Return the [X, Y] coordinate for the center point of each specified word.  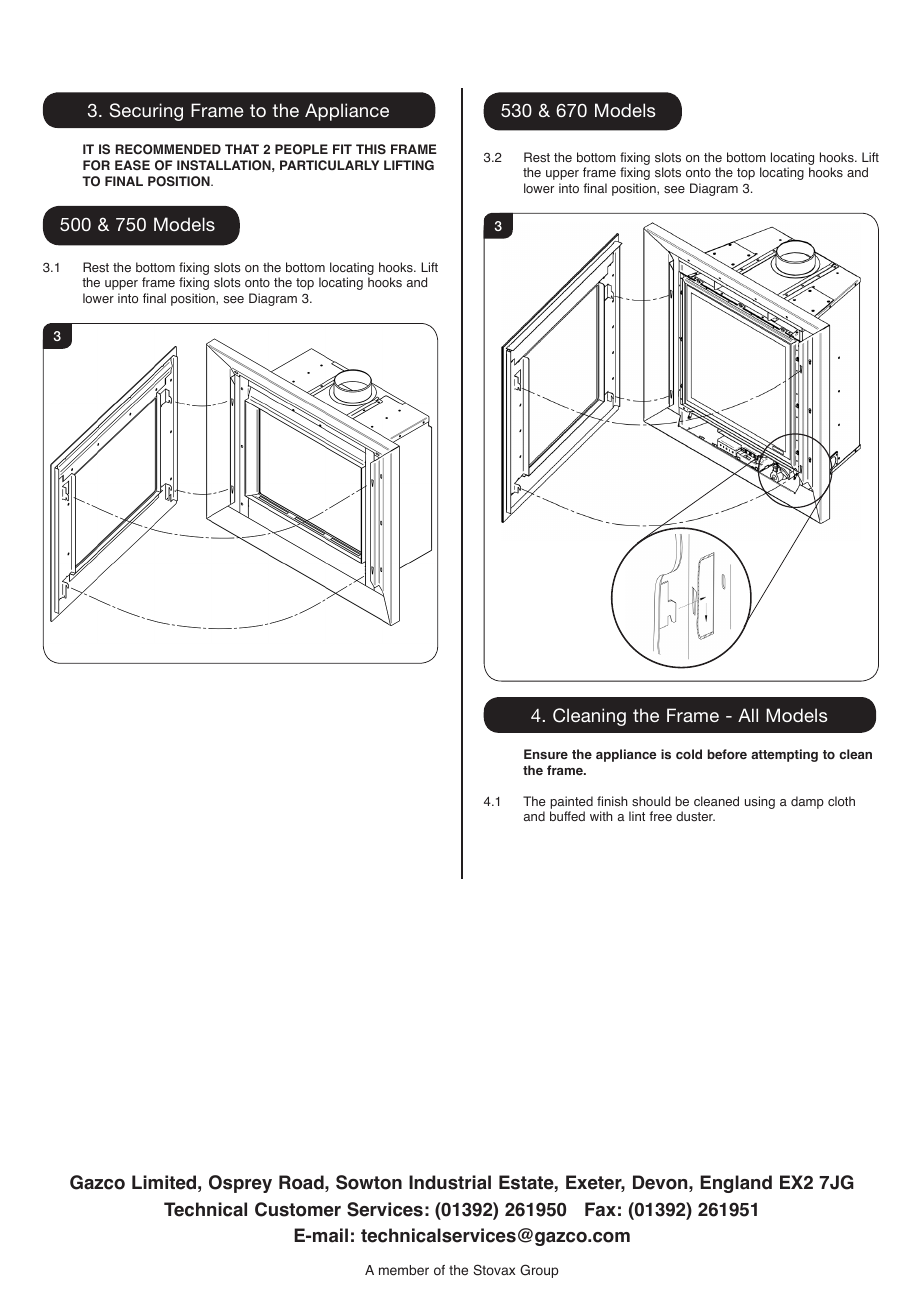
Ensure [546, 754]
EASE [132, 165]
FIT [342, 149]
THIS [371, 149]
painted [571, 804]
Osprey [240, 1184]
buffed [567, 816]
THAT [242, 149]
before [727, 754]
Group [539, 1271]
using [760, 802]
